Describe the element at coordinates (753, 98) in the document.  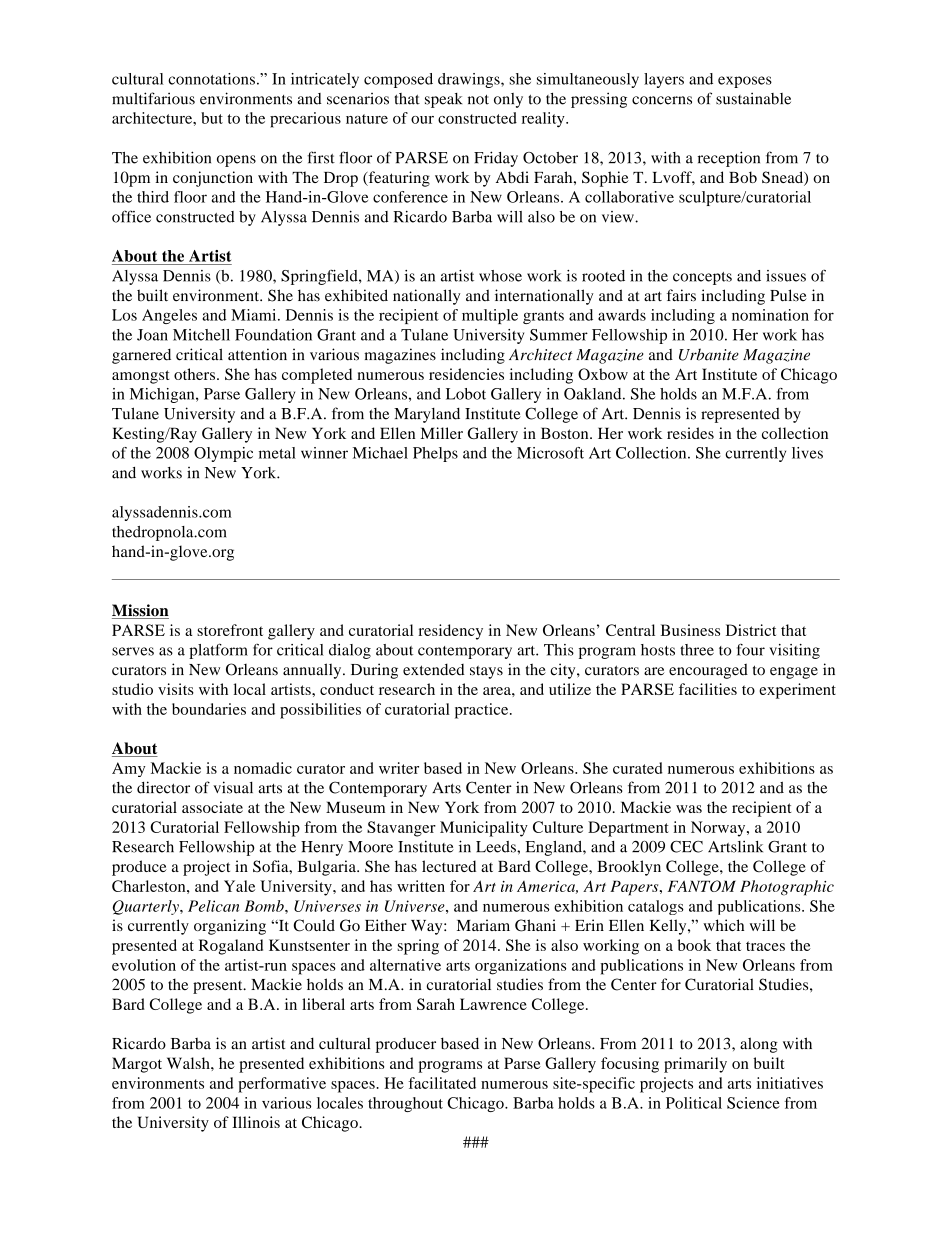
I see `sustainable` at that location.
